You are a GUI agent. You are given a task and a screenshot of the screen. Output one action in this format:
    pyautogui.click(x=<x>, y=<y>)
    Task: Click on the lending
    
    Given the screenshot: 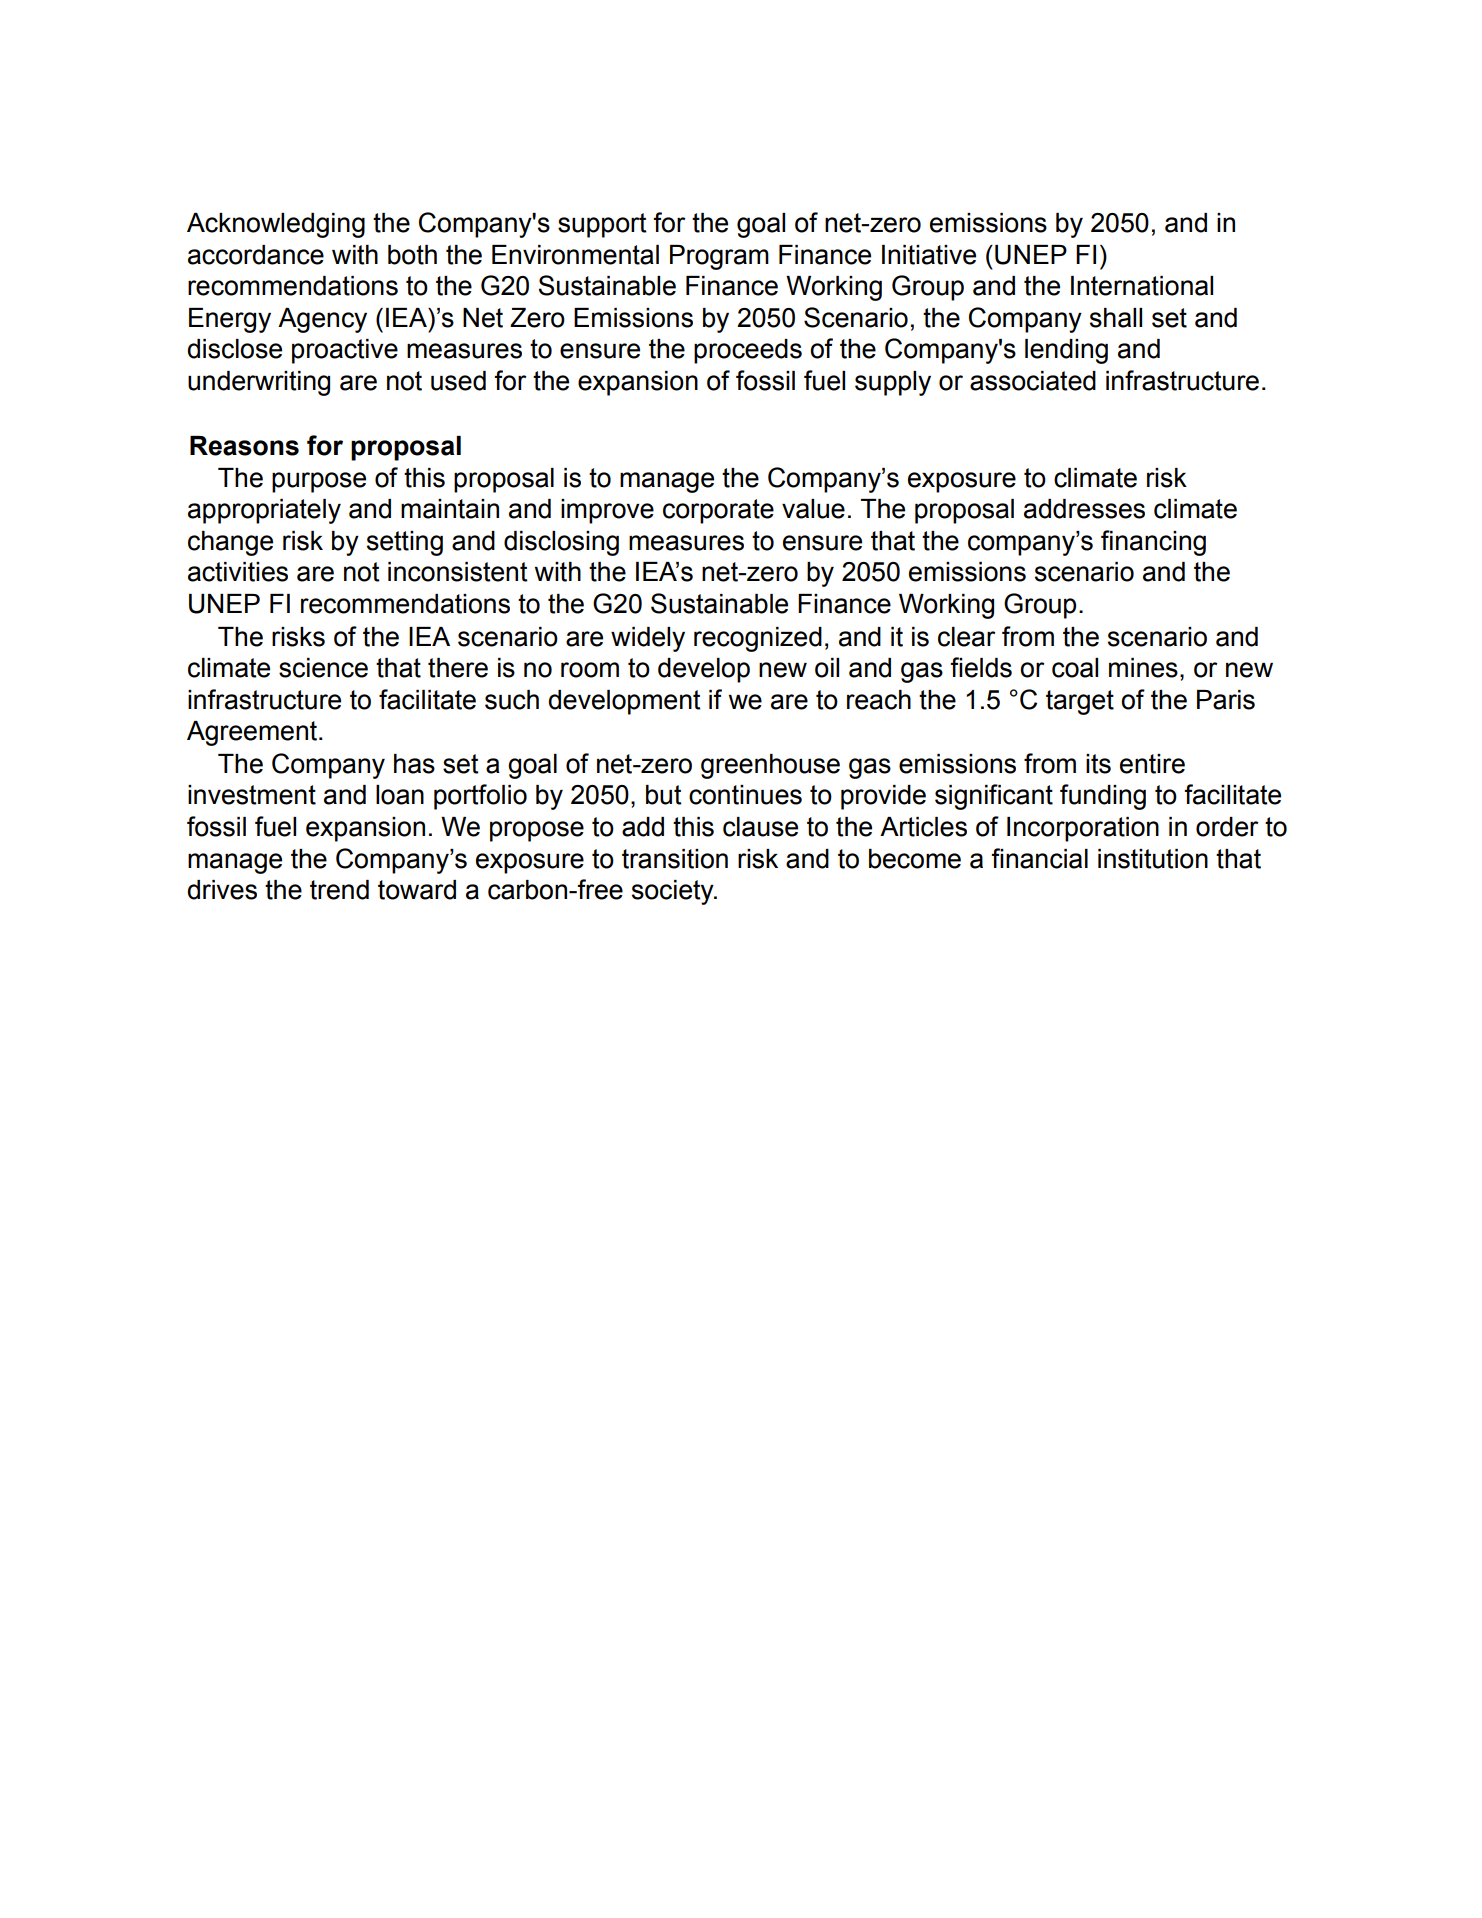 What is the action you would take?
    pyautogui.click(x=1066, y=351)
